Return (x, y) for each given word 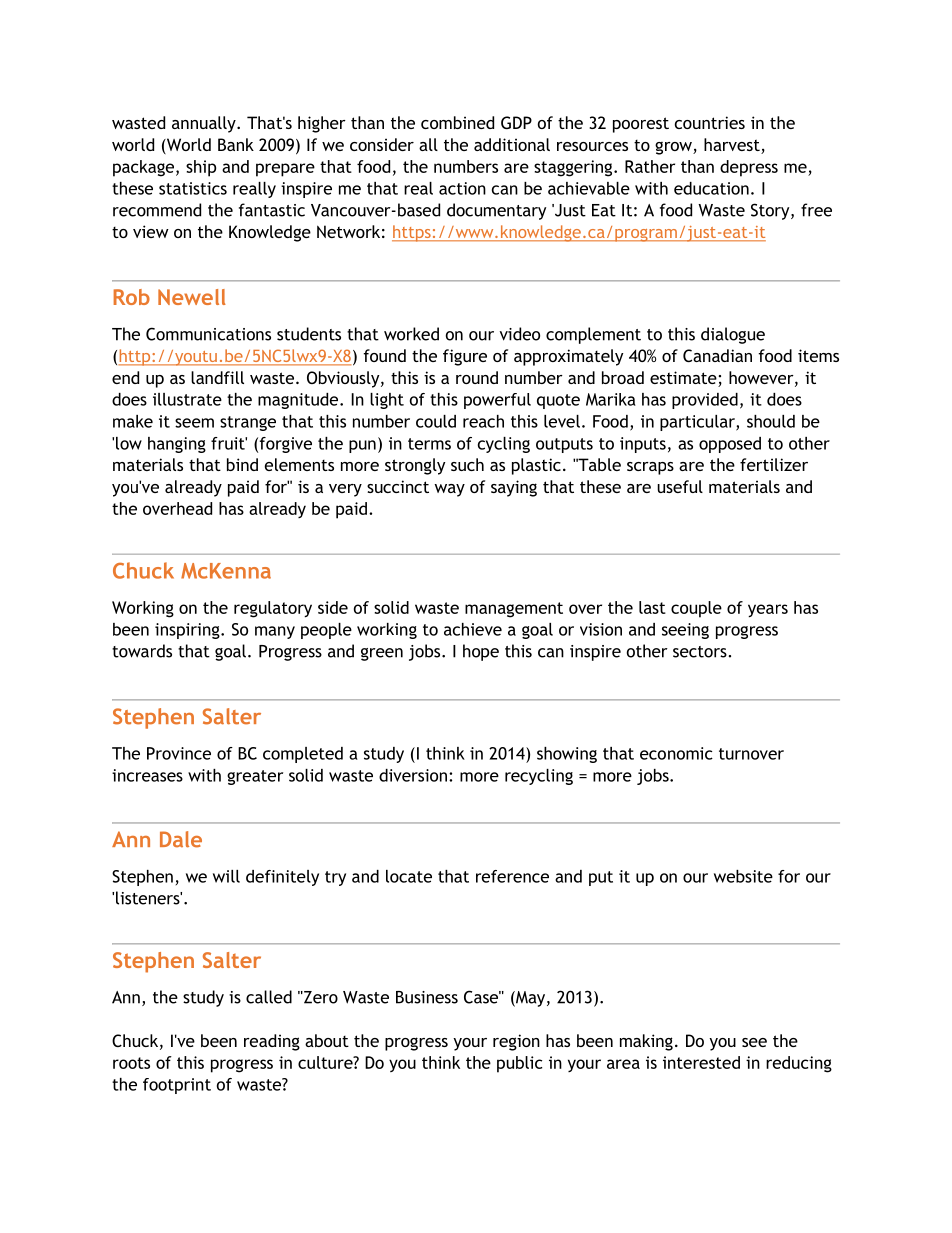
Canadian (717, 355)
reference (512, 876)
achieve (473, 629)
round (477, 377)
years (768, 611)
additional (512, 144)
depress (749, 168)
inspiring (188, 631)
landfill (217, 377)
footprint (177, 1086)
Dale (181, 839)
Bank (236, 144)
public (519, 1064)
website (743, 876)
